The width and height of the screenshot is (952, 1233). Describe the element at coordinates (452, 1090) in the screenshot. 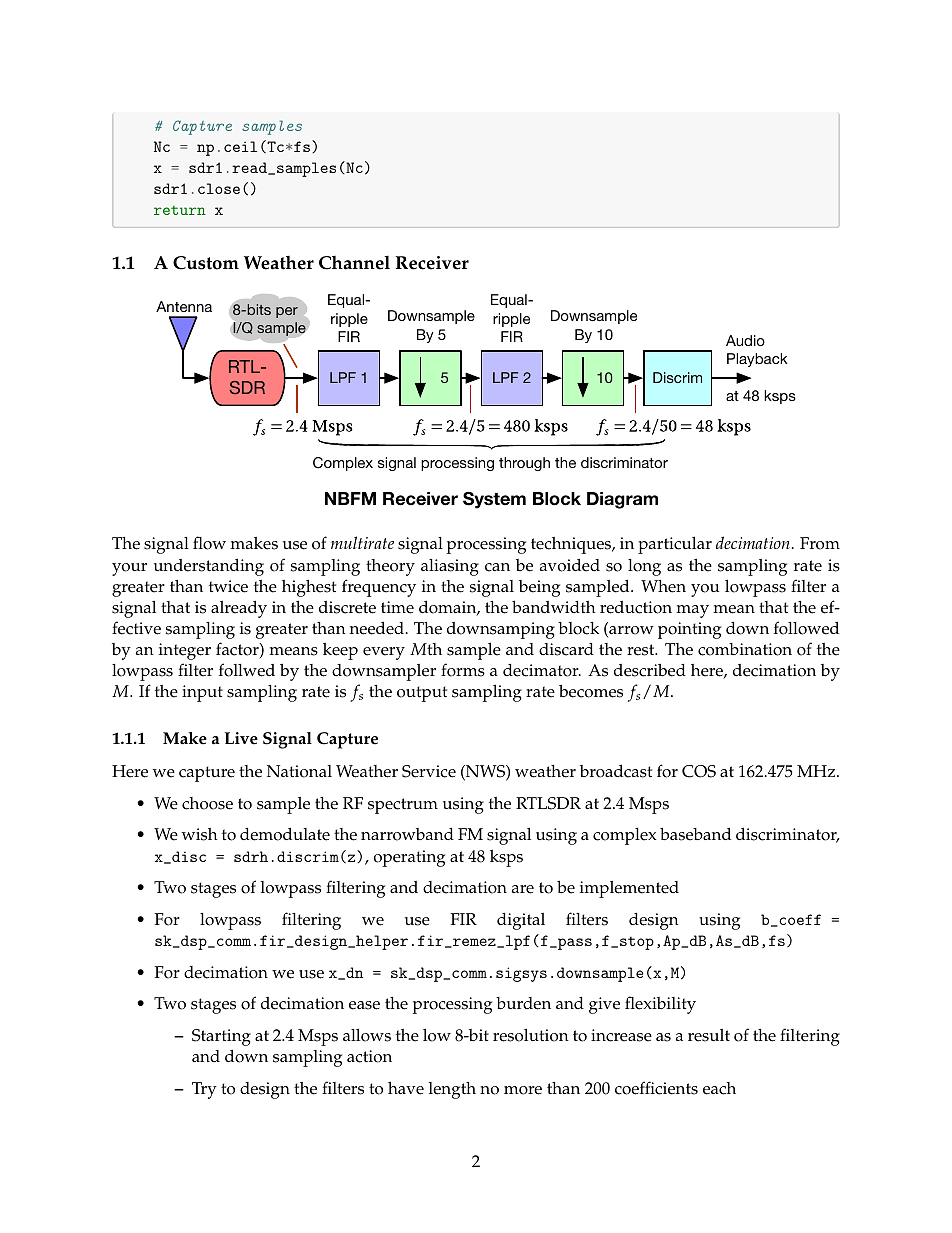

I see `length` at that location.
